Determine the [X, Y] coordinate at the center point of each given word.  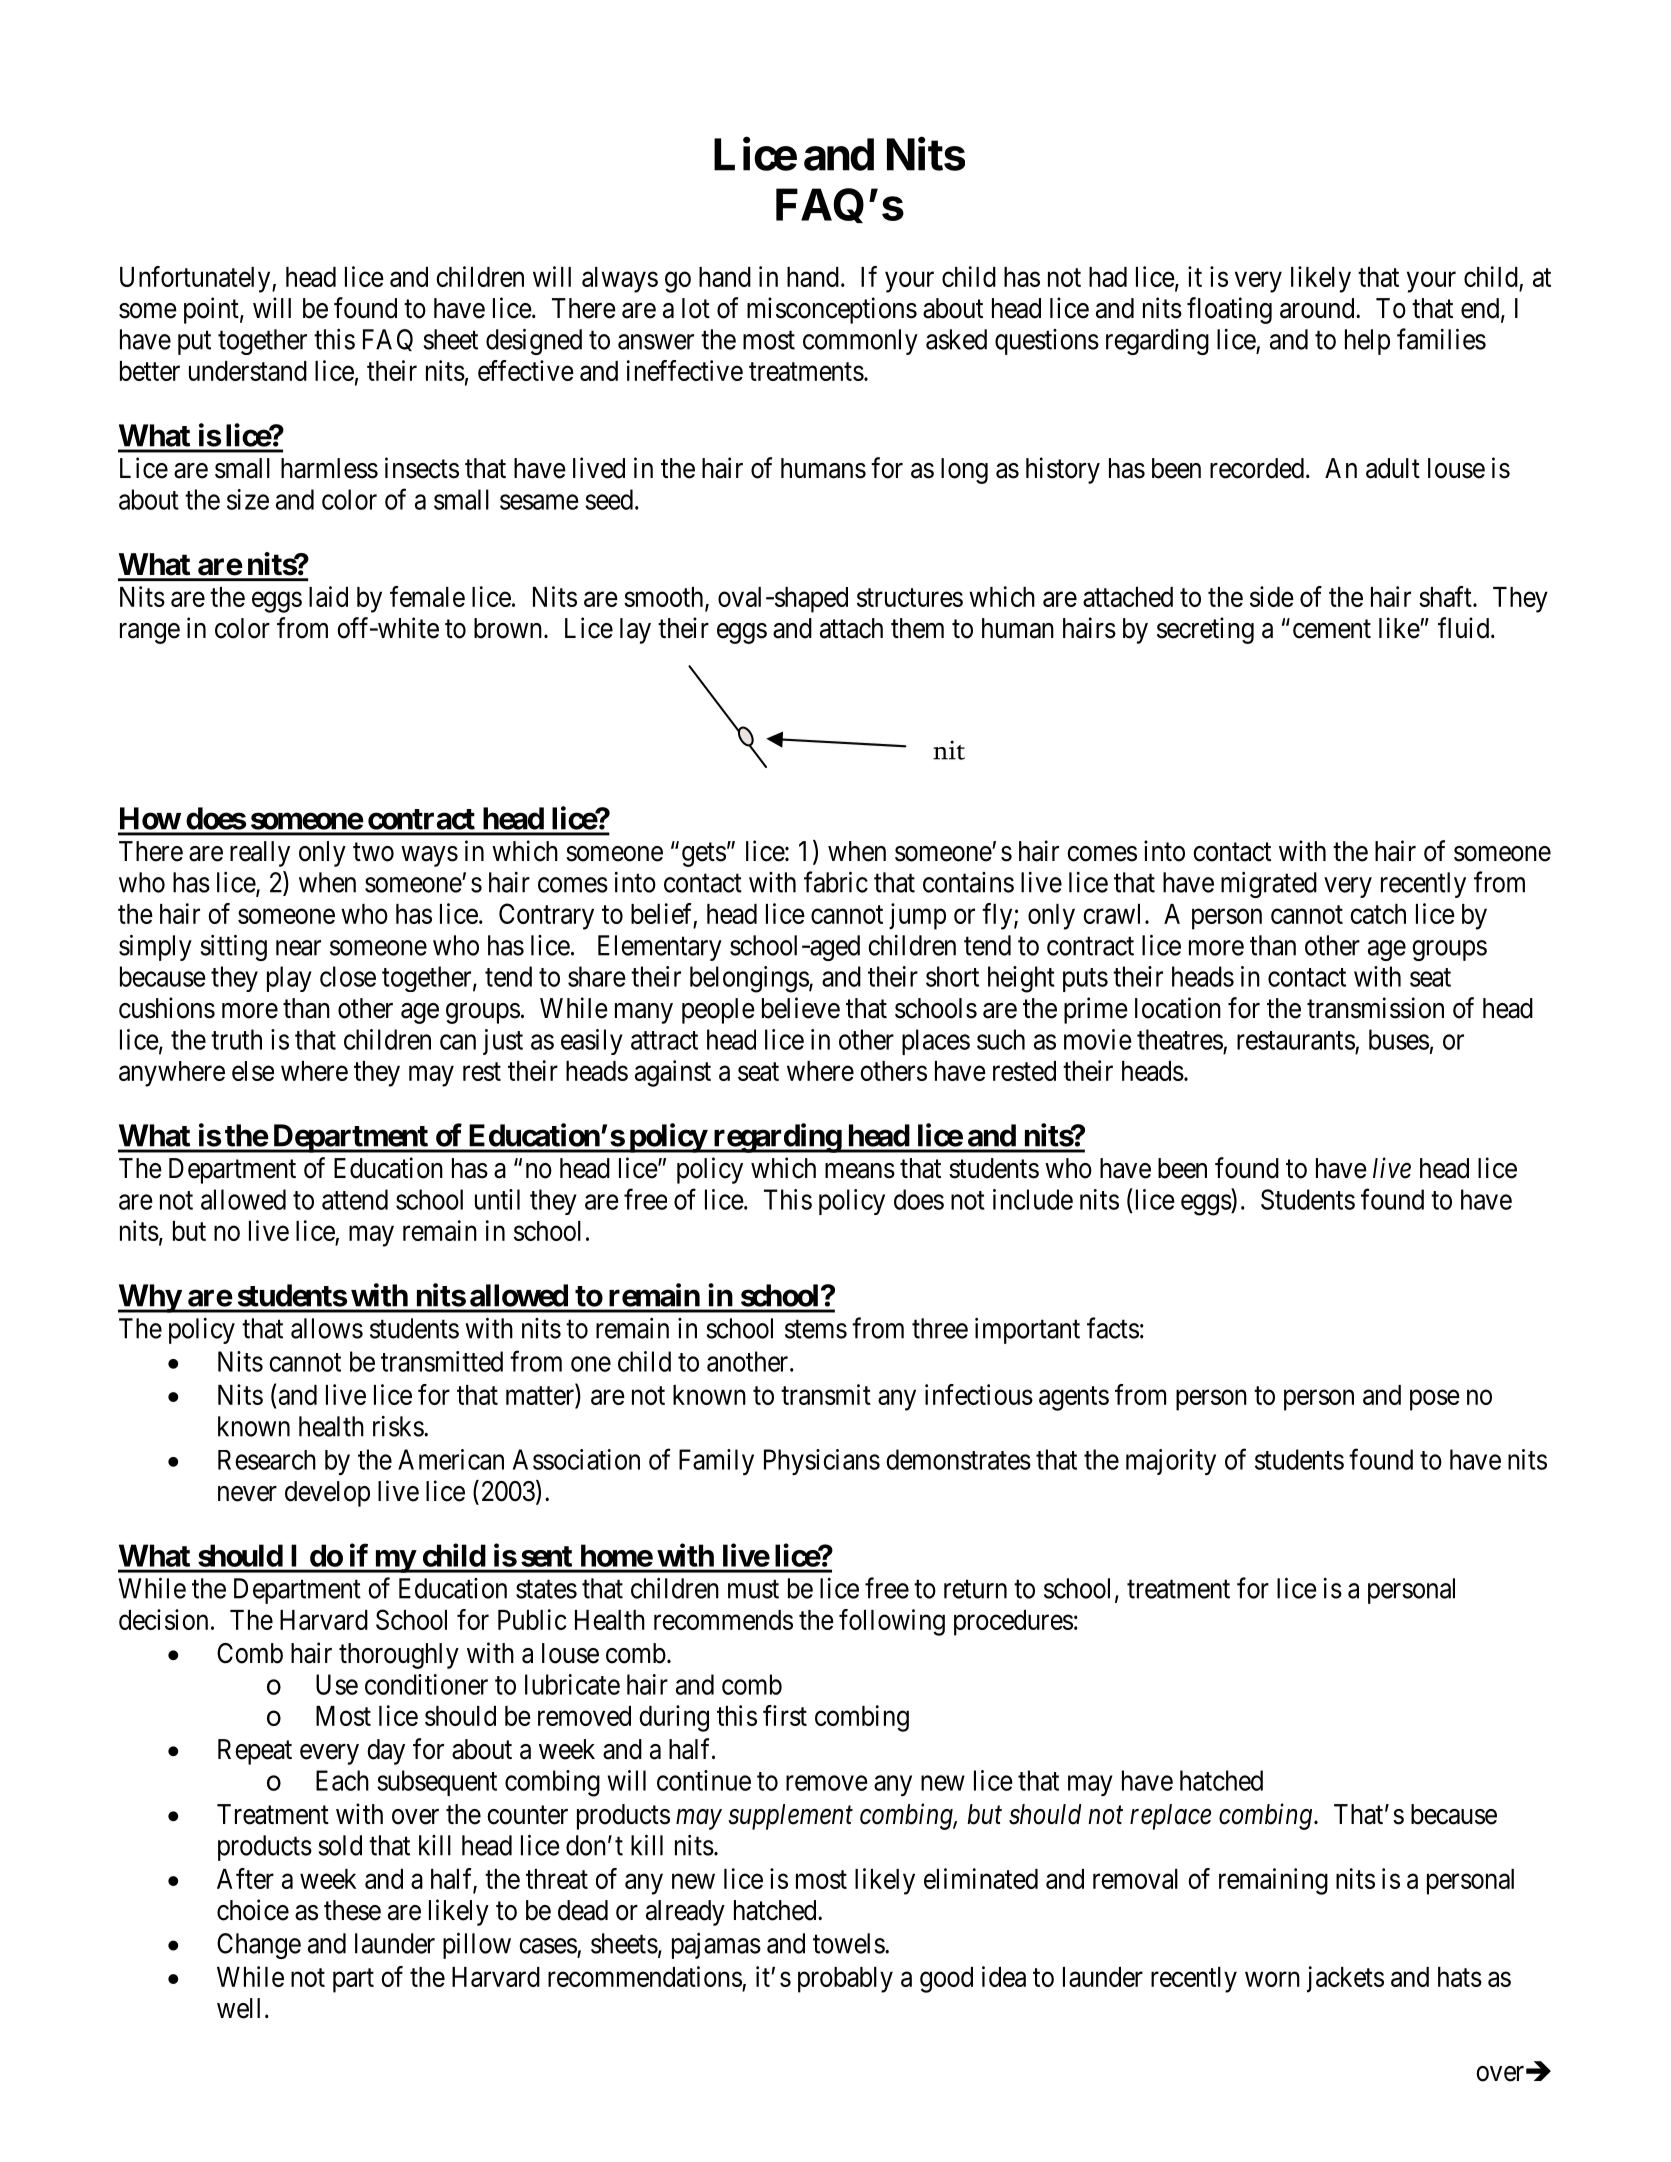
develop [327, 1494]
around [1318, 308]
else [253, 1071]
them [917, 628]
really [260, 854]
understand [248, 371]
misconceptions [832, 310]
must [753, 1589]
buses [1399, 1039]
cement [1332, 629]
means [860, 1171]
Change [259, 1946]
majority [1171, 1462]
